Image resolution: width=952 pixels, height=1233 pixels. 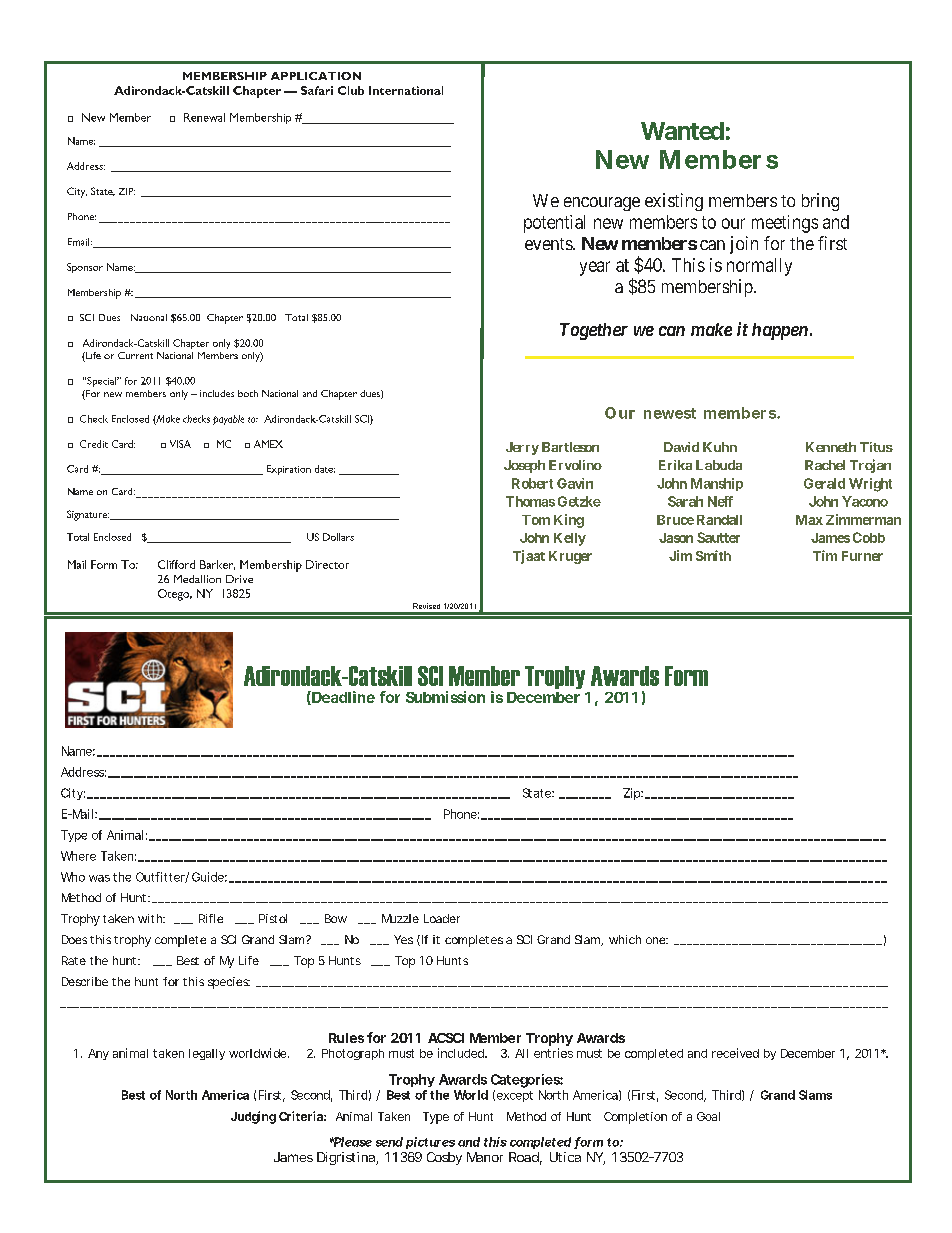 What do you see at coordinates (197, 579) in the screenshot?
I see `Medallion` at bounding box center [197, 579].
